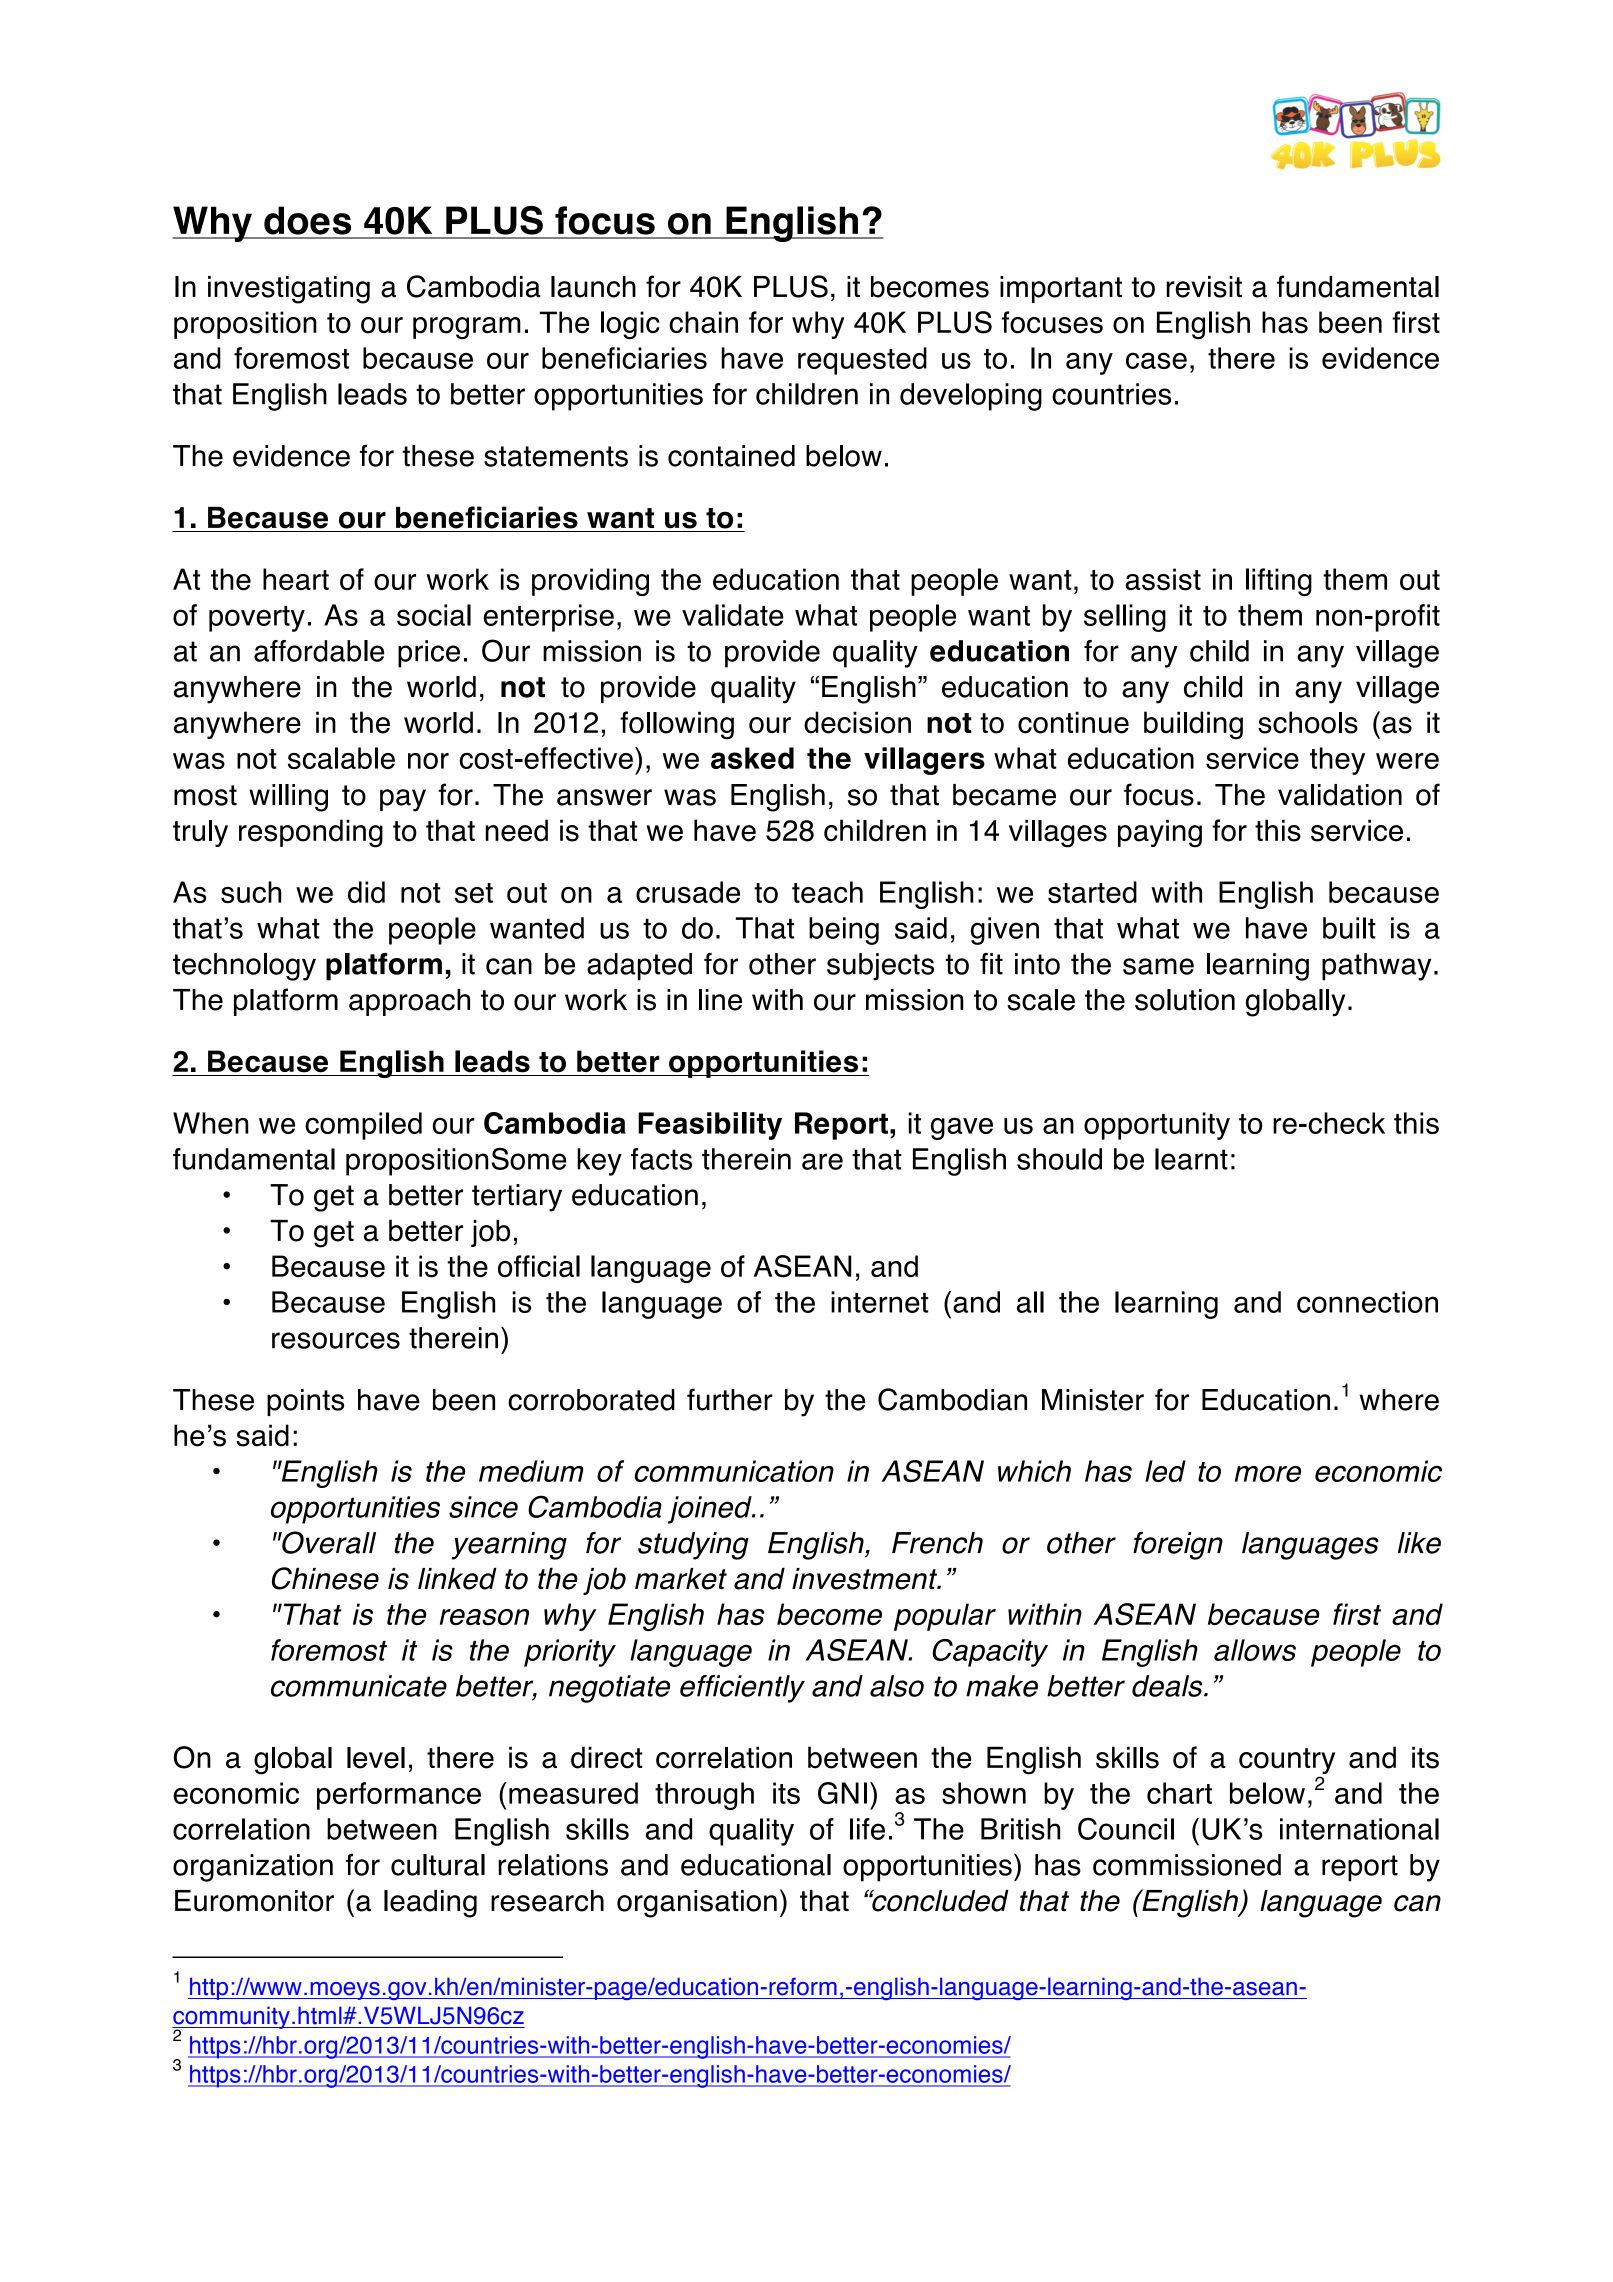 Image resolution: width=1613 pixels, height=2282 pixels. Describe the element at coordinates (336, 1340) in the image. I see `resources` at that location.
